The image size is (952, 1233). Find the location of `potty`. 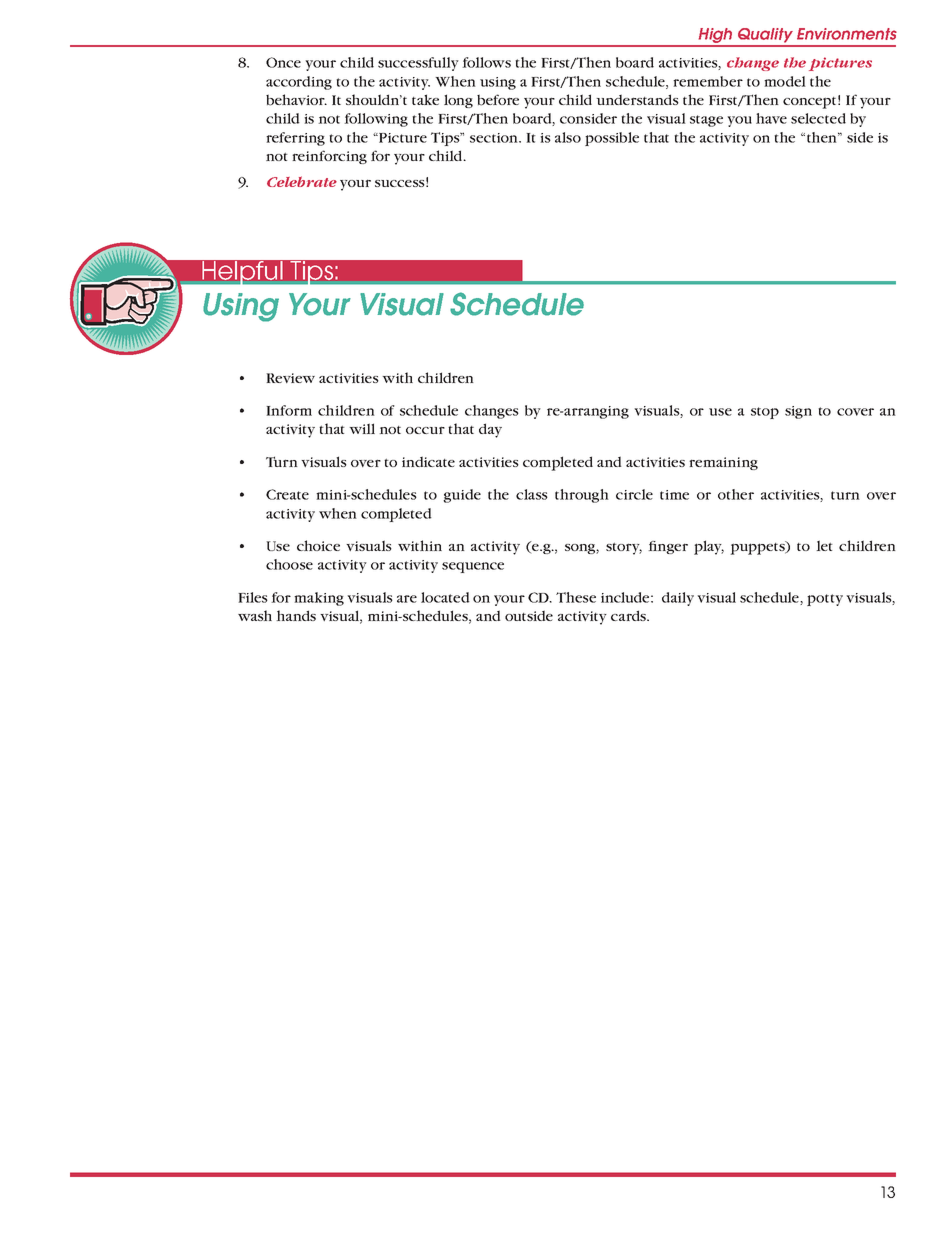

potty is located at coordinates (825, 600).
